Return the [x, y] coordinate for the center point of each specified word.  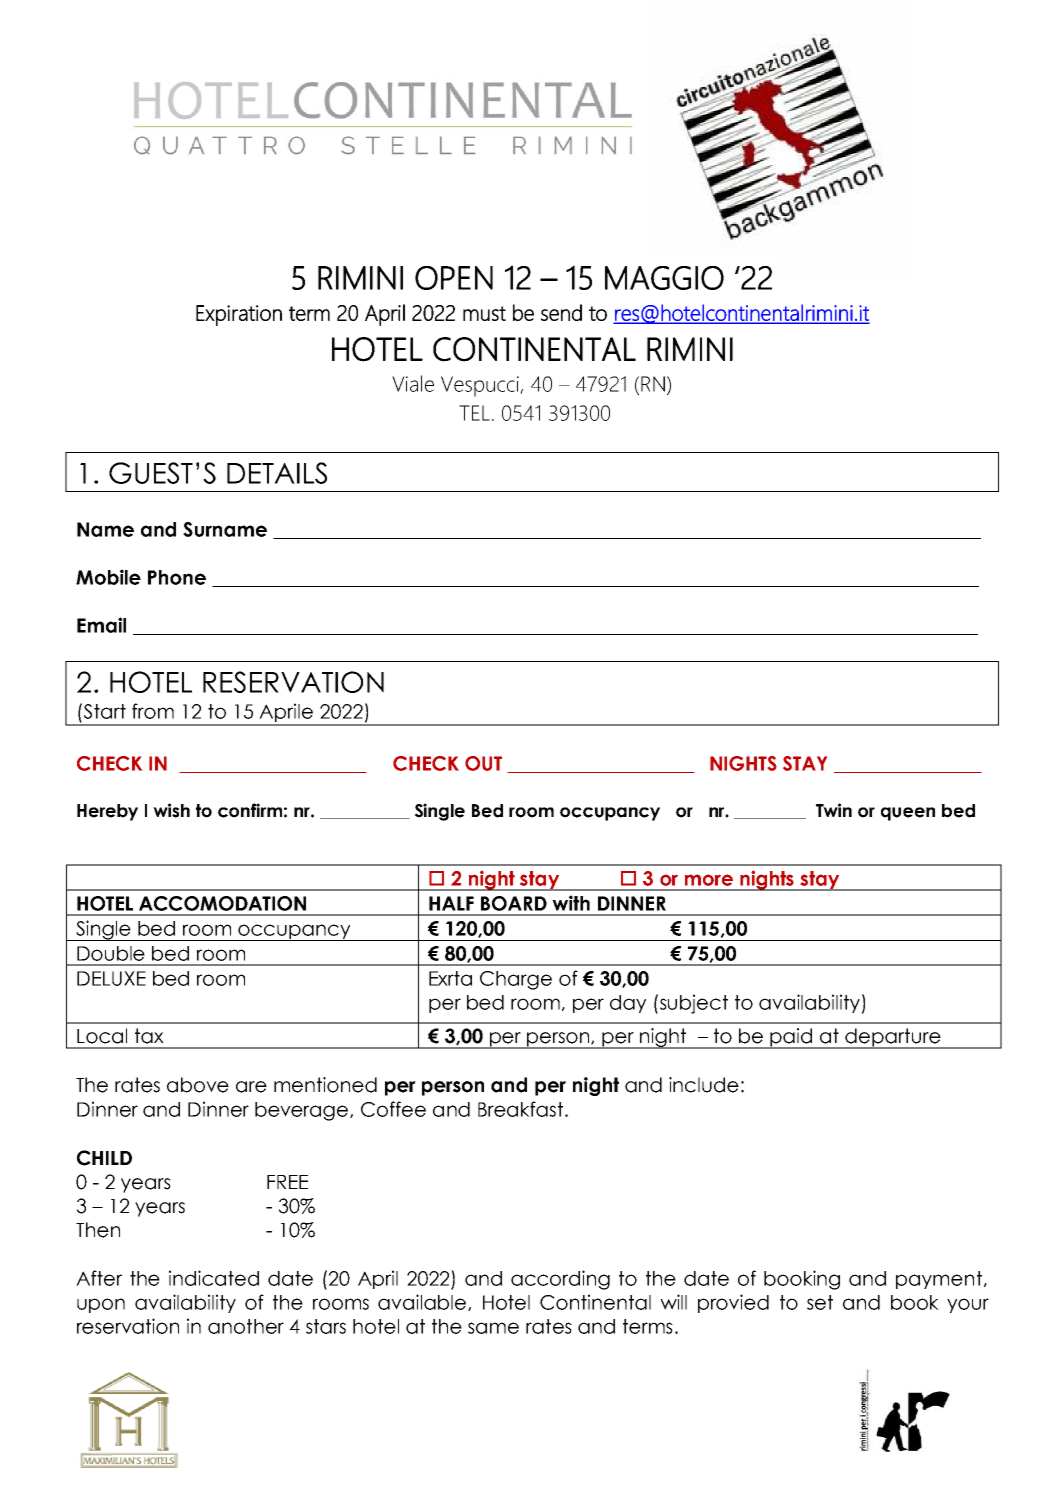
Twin [834, 810]
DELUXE [111, 978]
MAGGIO [664, 278]
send [561, 312]
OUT [483, 763]
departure [893, 1038]
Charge [516, 980]
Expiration [239, 315]
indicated [214, 1278]
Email [101, 625]
